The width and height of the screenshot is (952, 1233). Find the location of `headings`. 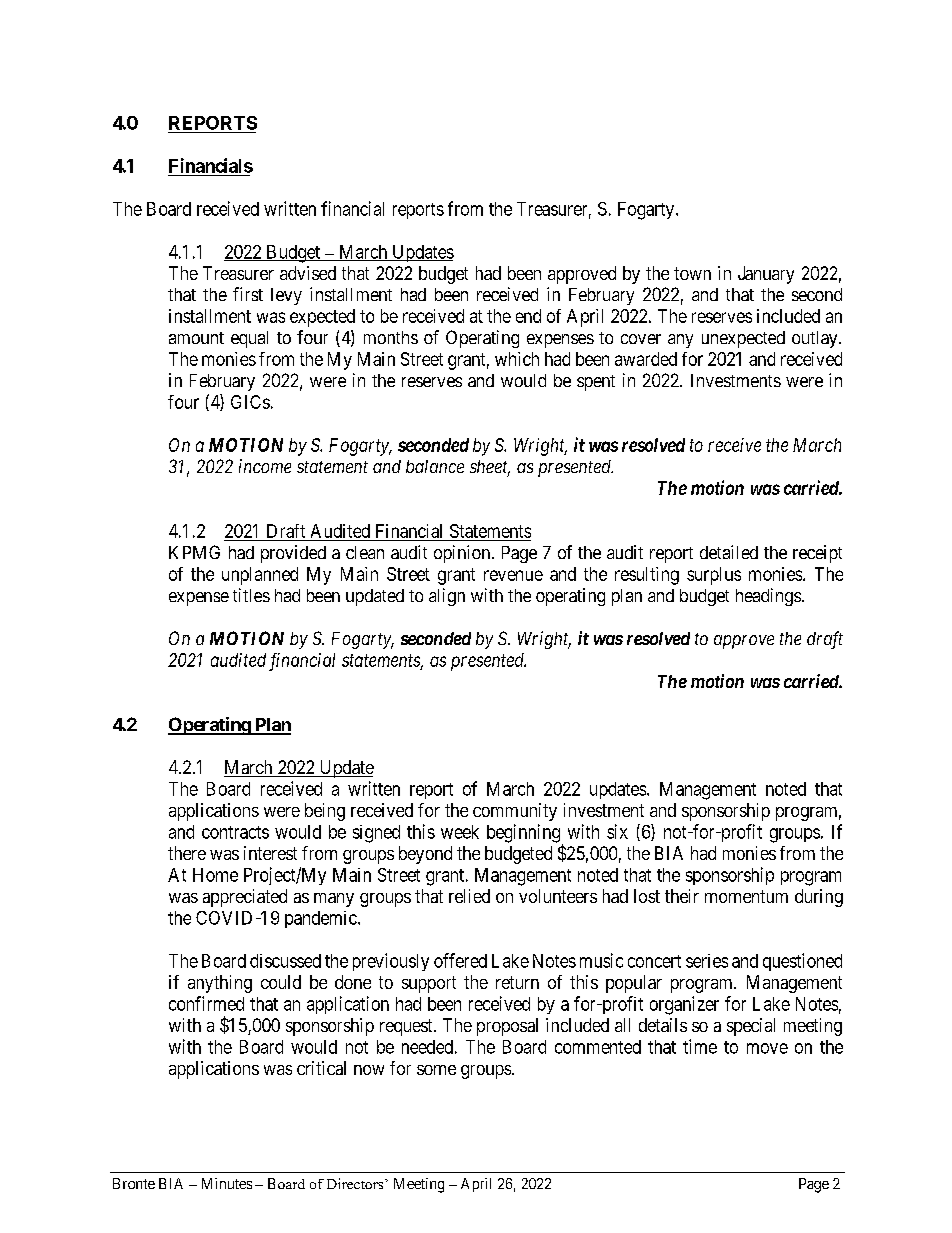

headings is located at coordinates (768, 597).
